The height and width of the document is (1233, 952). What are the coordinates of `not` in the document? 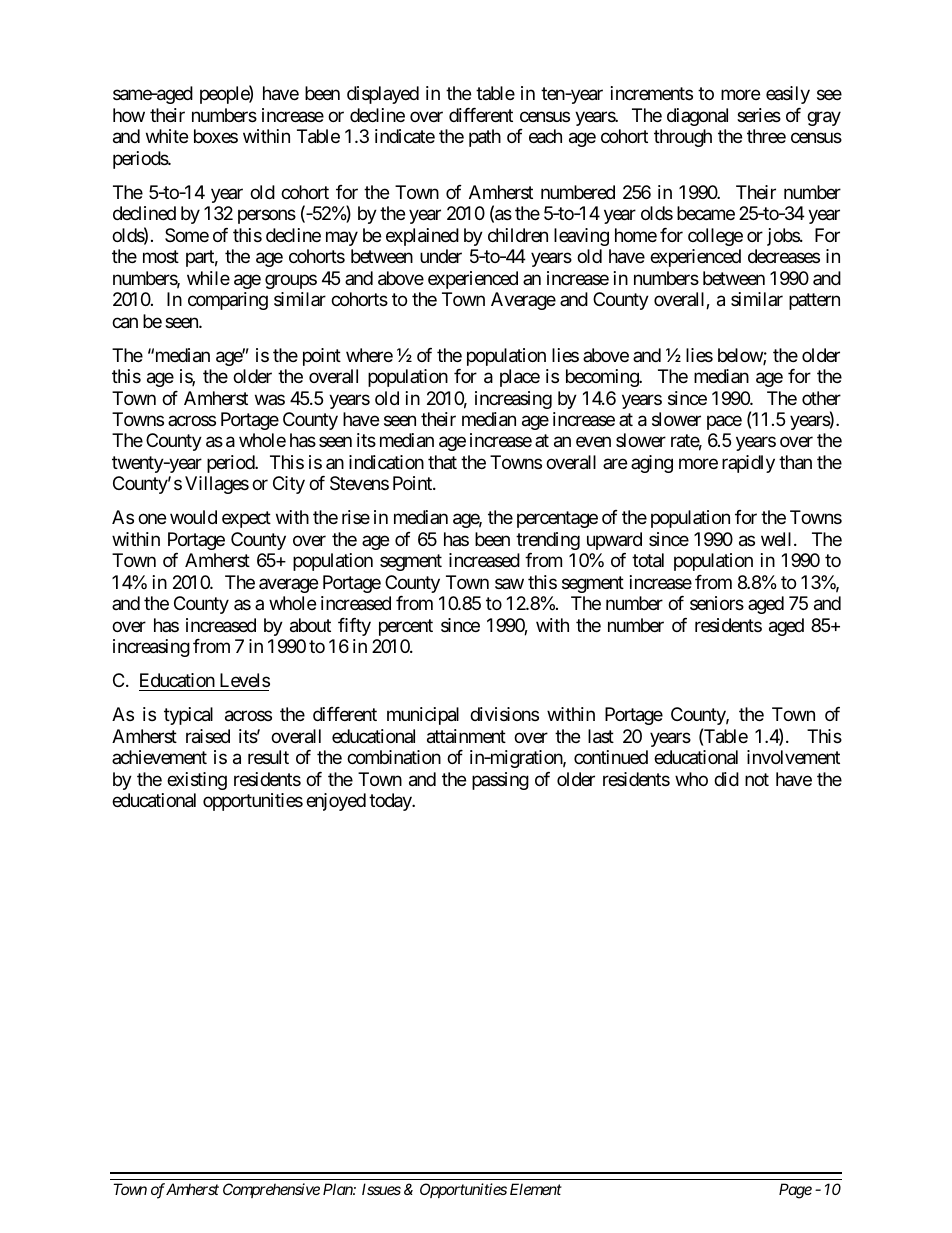 It's located at (757, 779).
